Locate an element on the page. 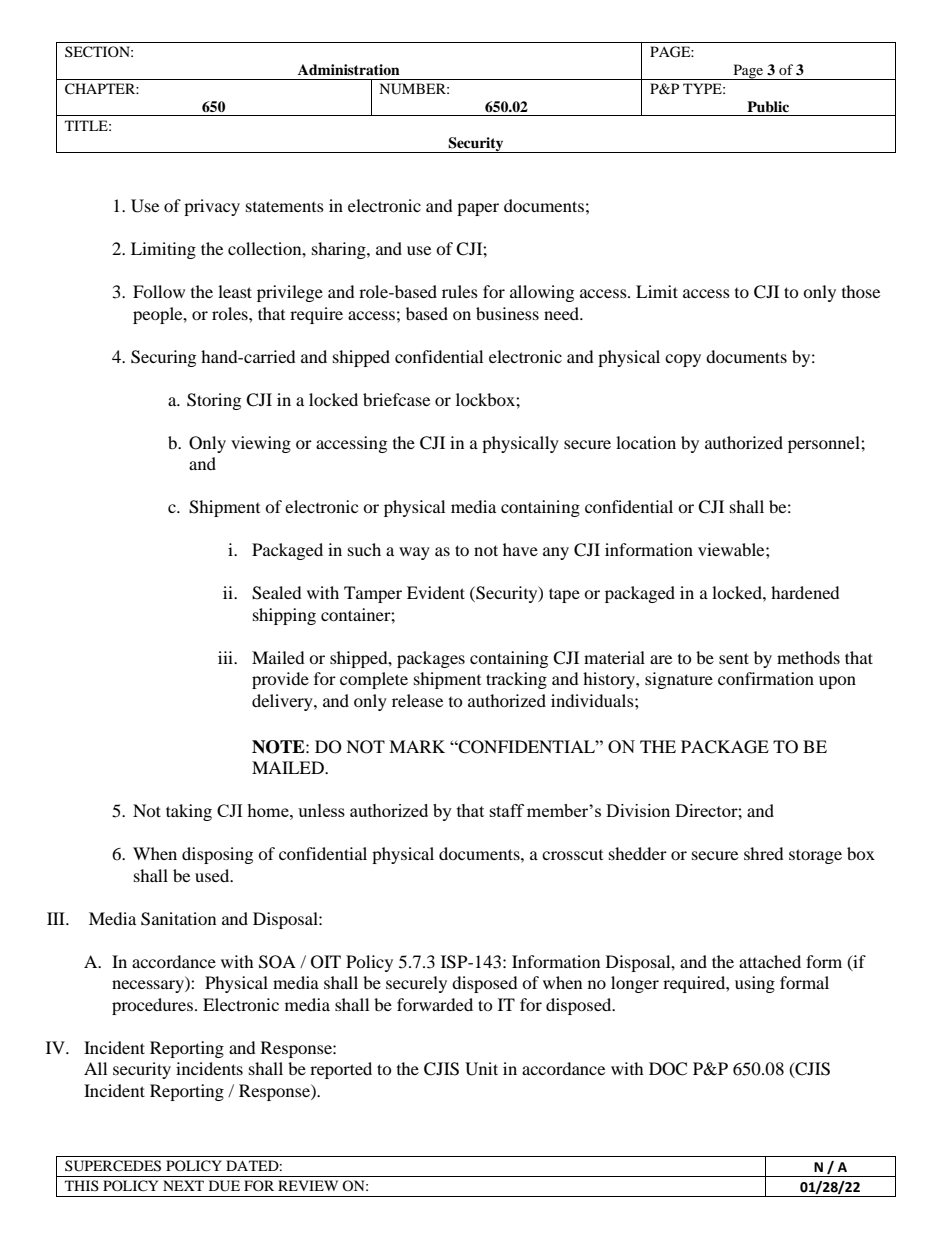 The height and width of the page is (1233, 952). shred is located at coordinates (764, 853).
